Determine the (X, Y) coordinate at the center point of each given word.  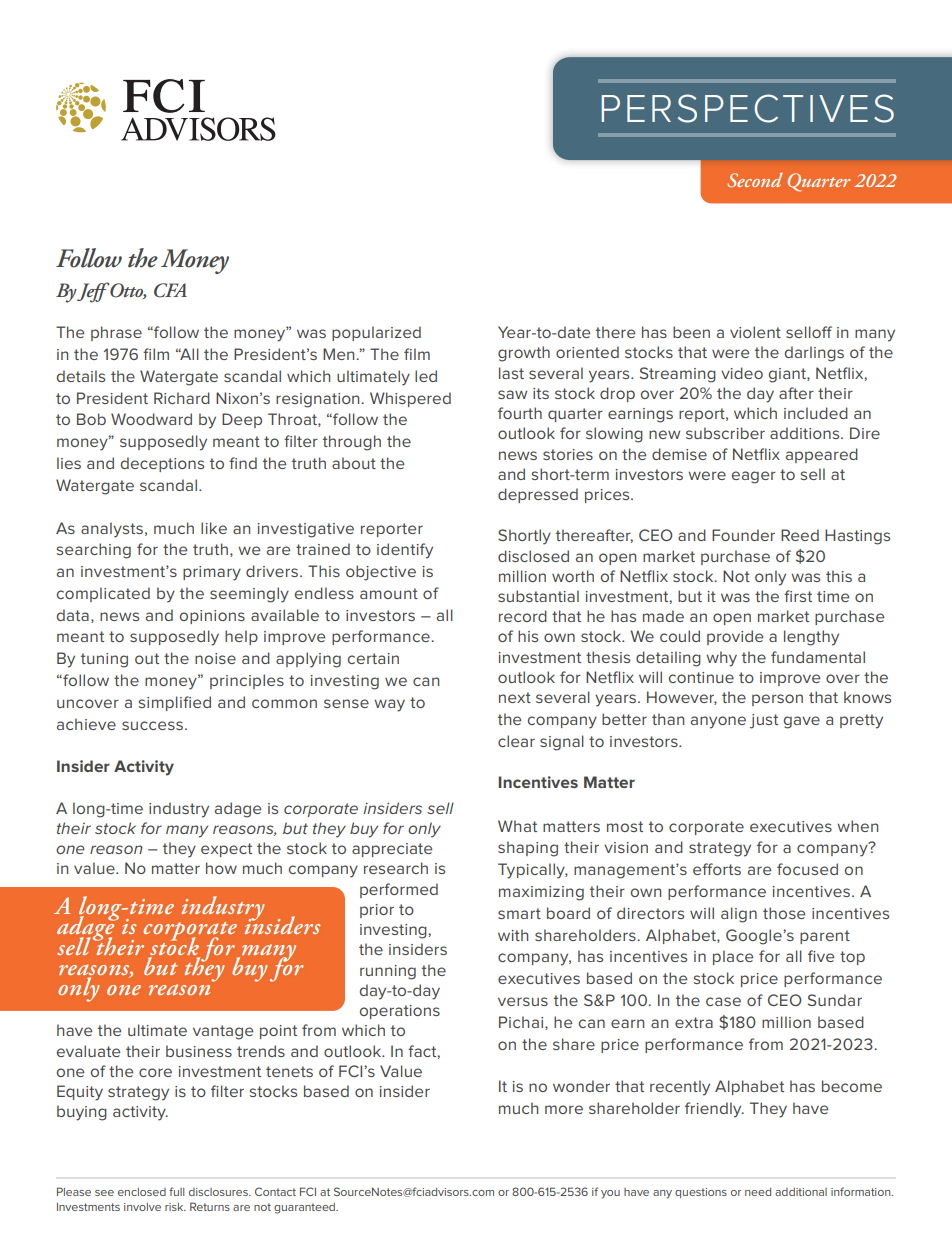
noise (215, 658)
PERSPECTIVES (748, 108)
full (176, 1191)
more (564, 1109)
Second (755, 180)
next (515, 697)
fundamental (818, 657)
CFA (170, 290)
